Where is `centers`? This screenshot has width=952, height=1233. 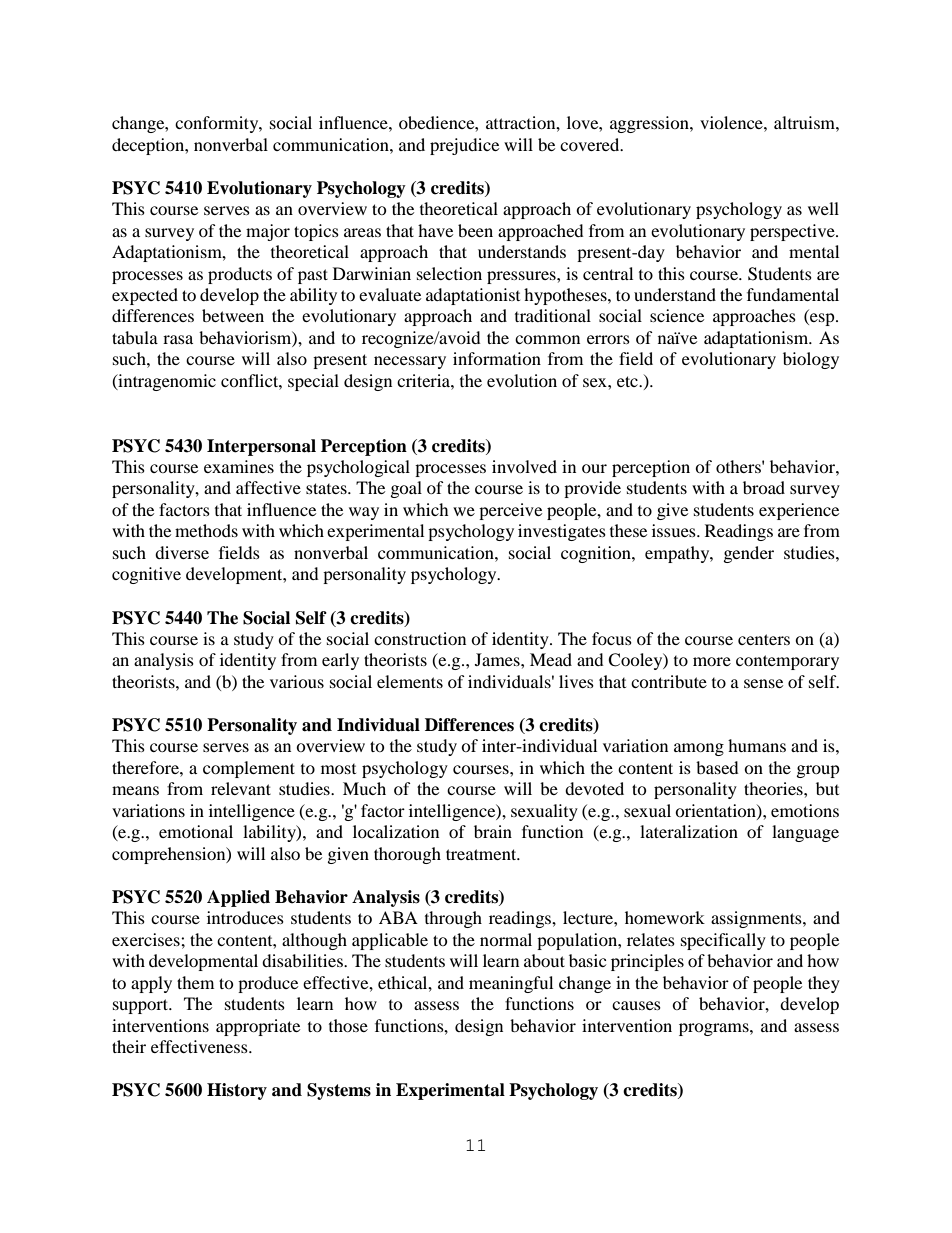
centers is located at coordinates (764, 639).
